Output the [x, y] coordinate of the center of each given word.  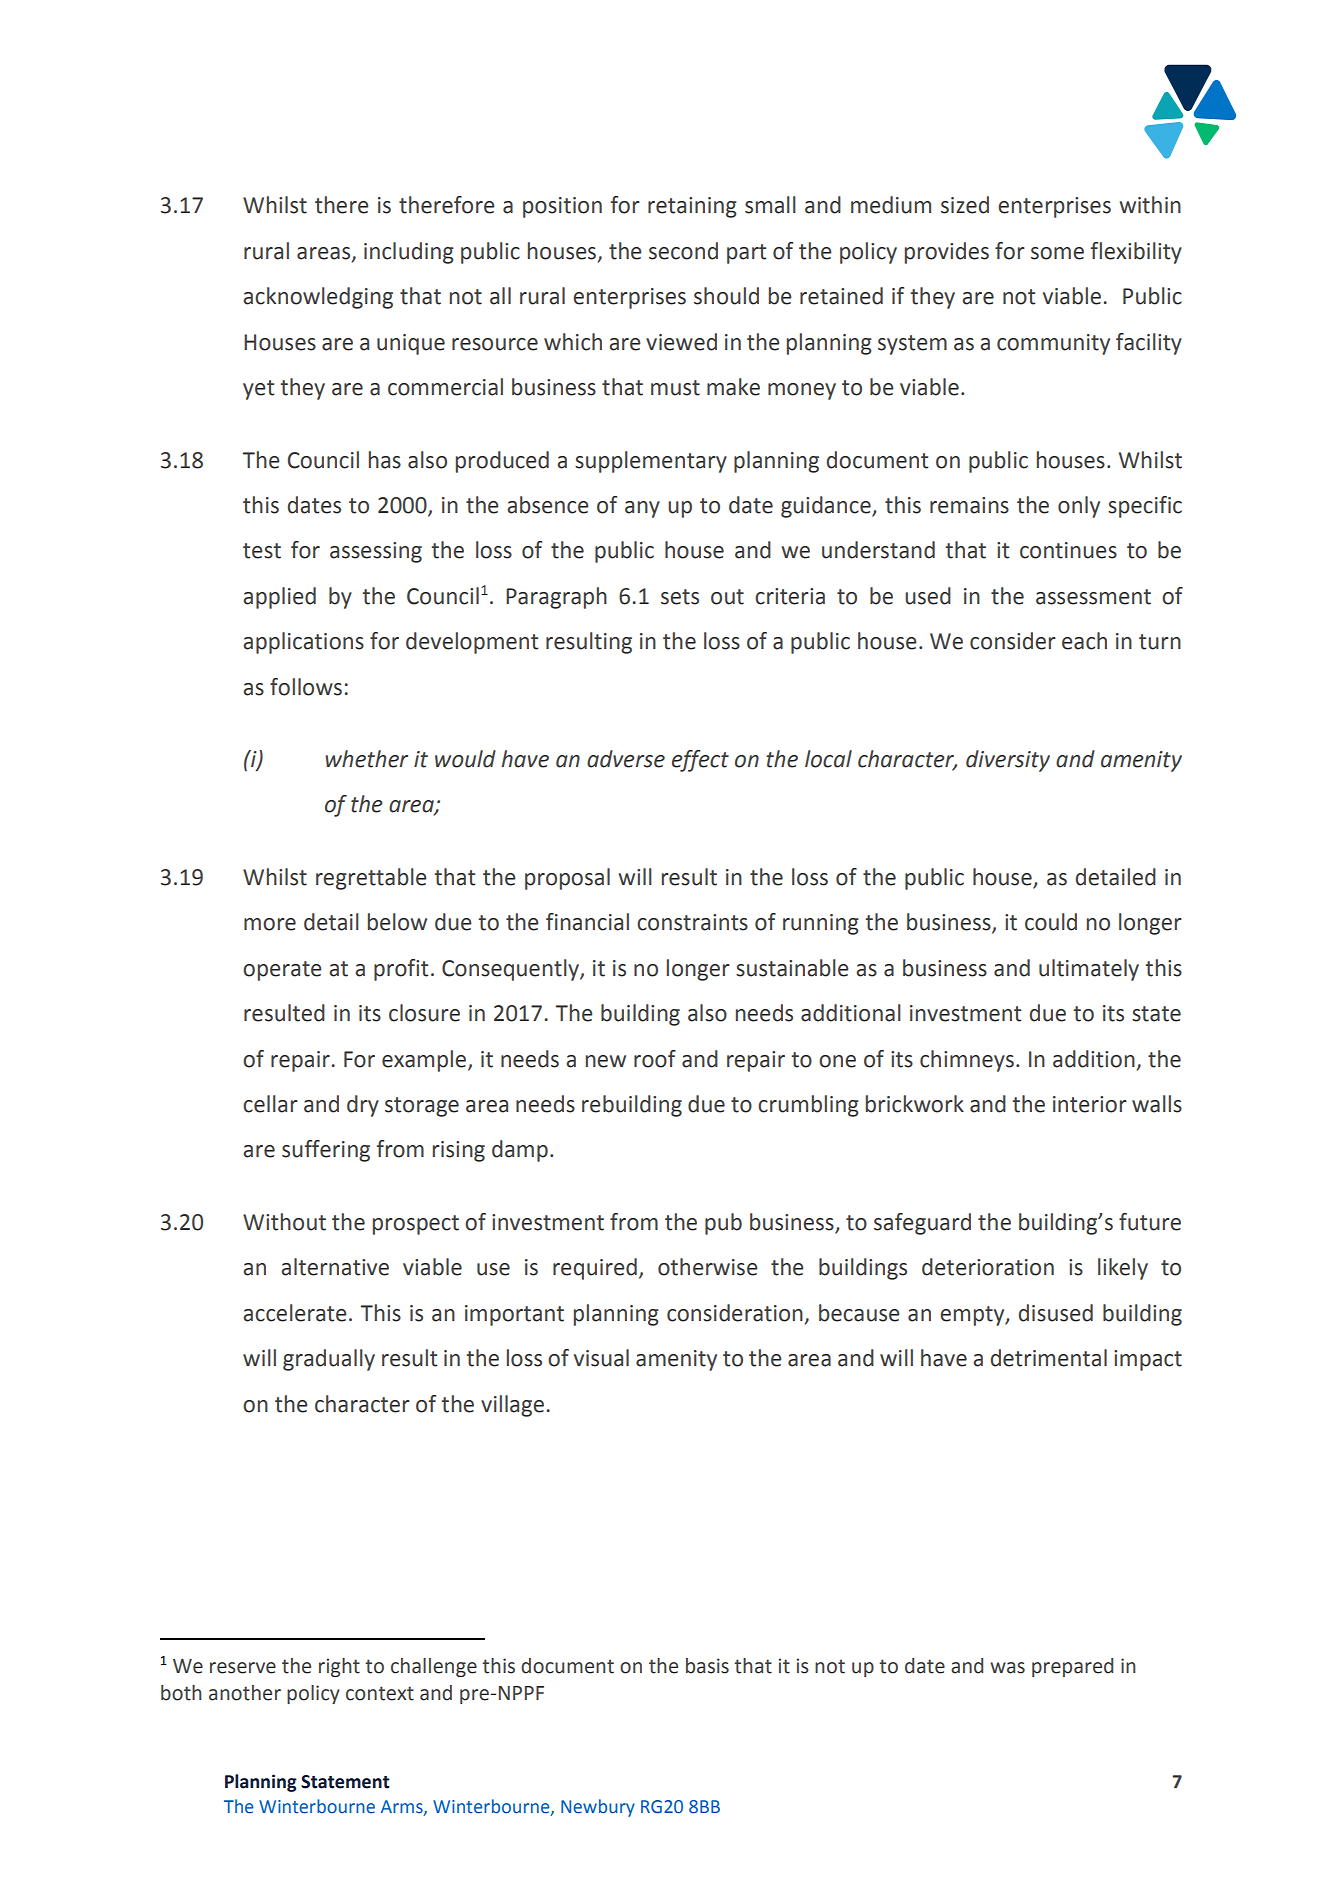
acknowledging [318, 298]
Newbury [598, 1808]
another [245, 1693]
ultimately [1089, 970]
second [683, 251]
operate [282, 971]
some [1057, 253]
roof [655, 1059]
